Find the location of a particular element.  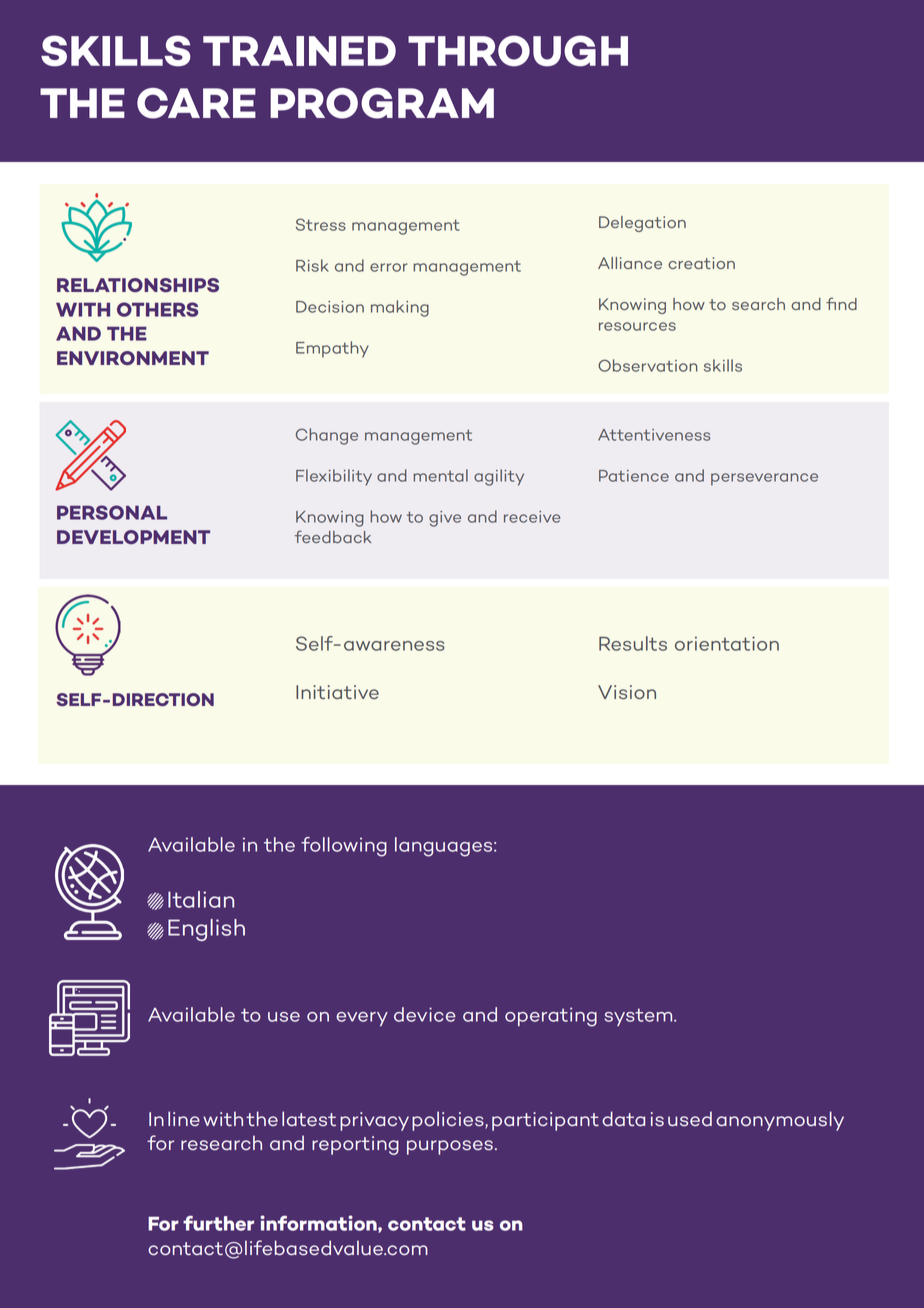

Delegation is located at coordinates (642, 224).
